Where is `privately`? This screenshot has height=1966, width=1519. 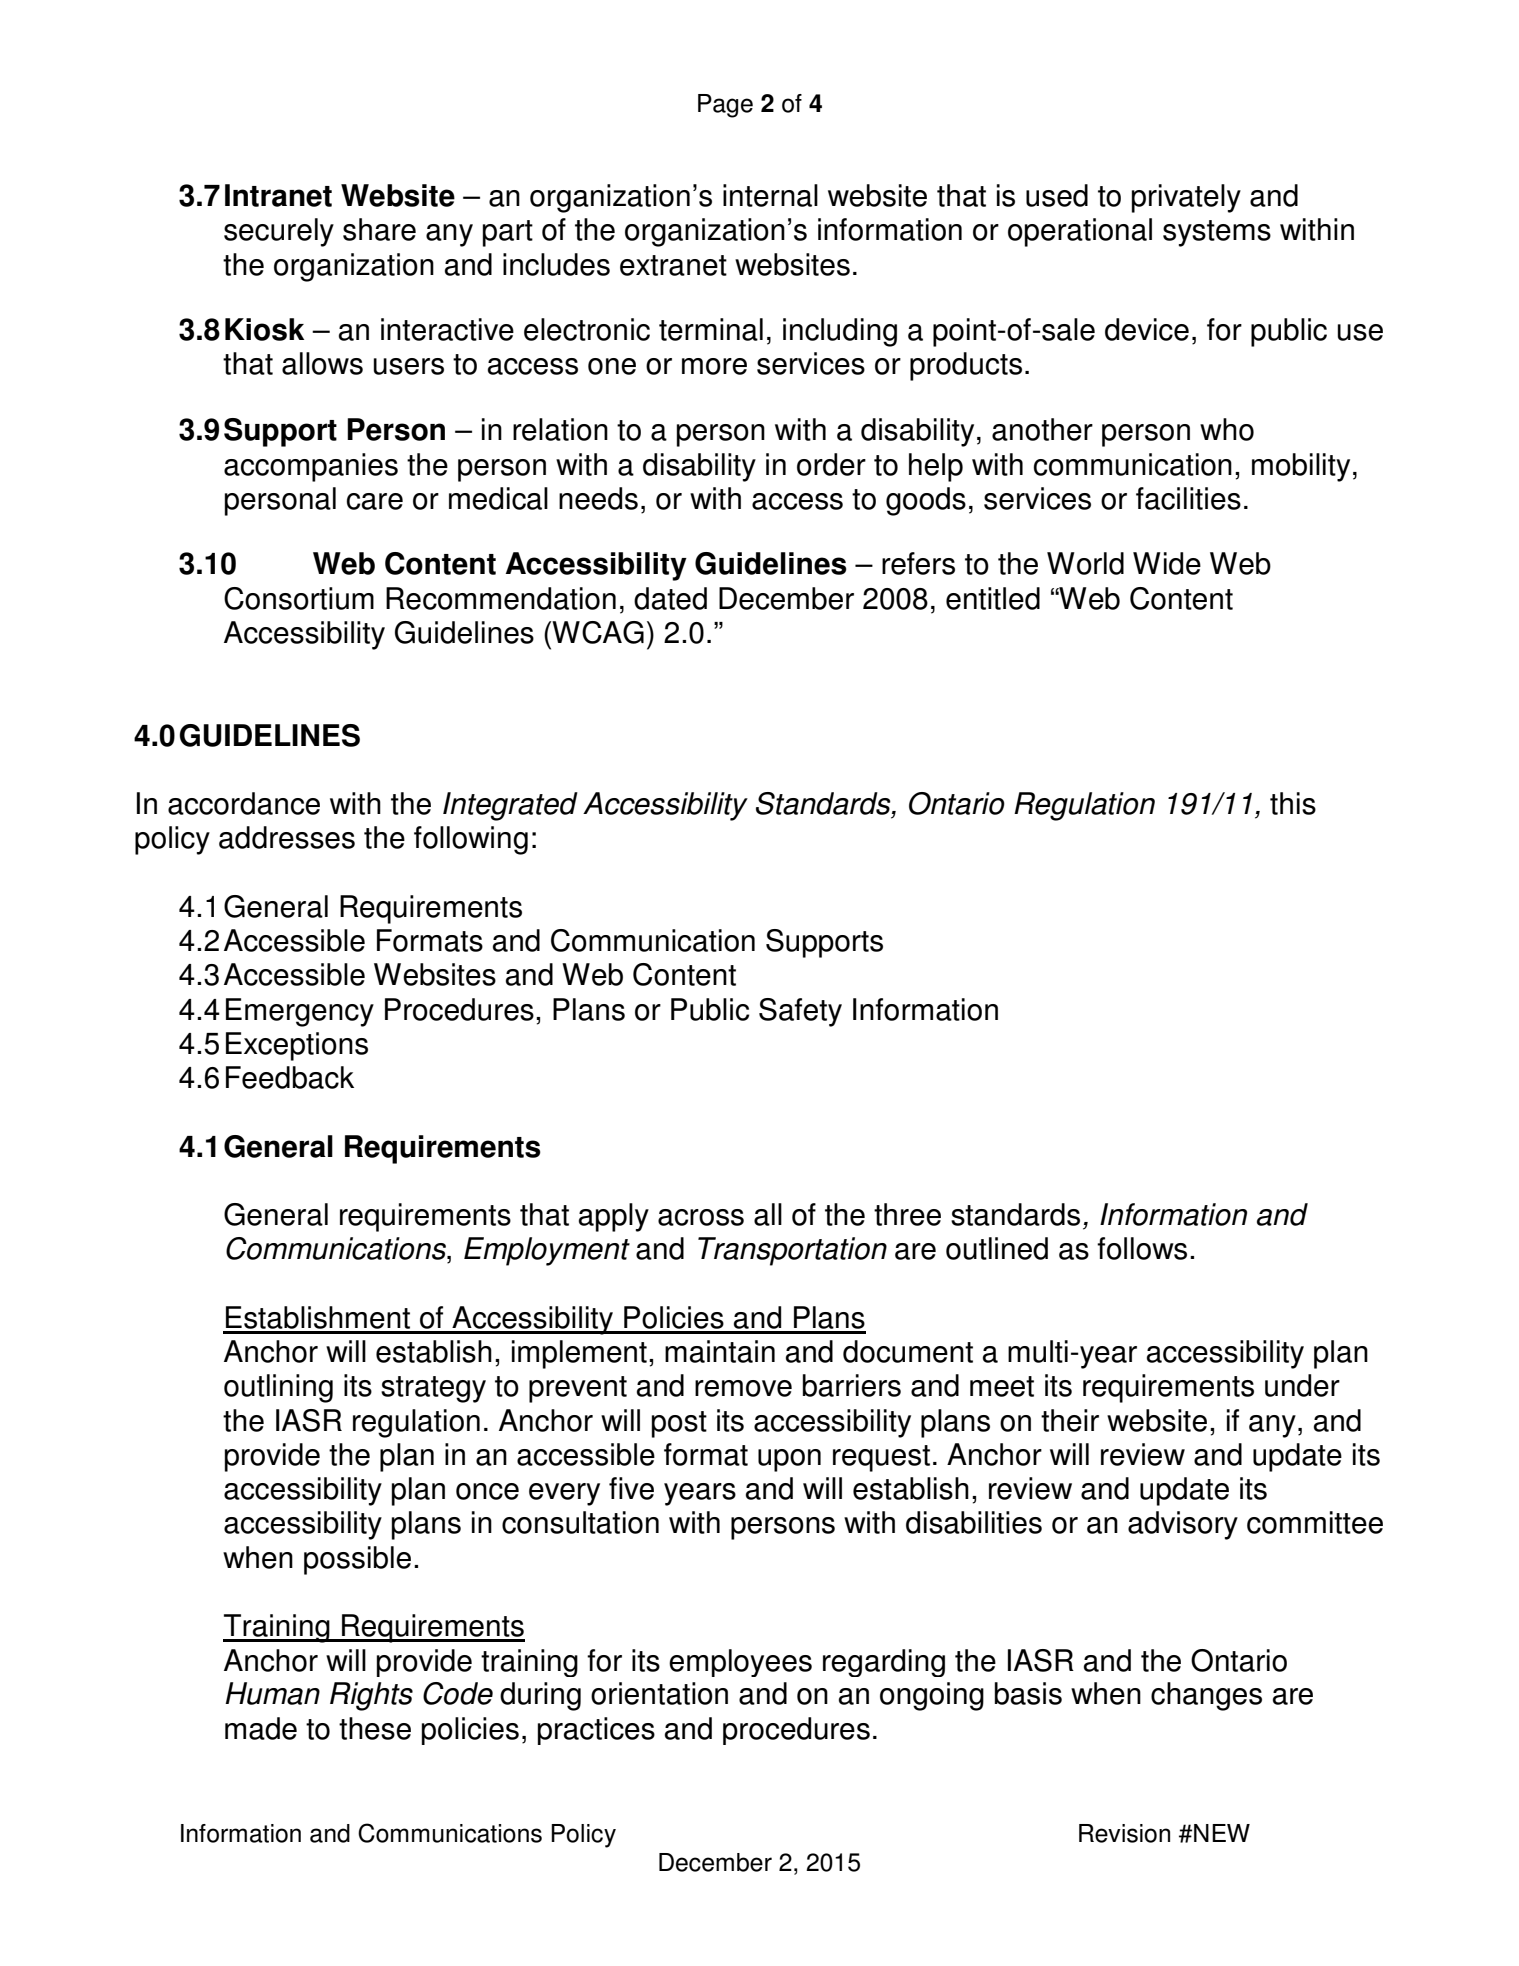
privately is located at coordinates (1186, 198).
